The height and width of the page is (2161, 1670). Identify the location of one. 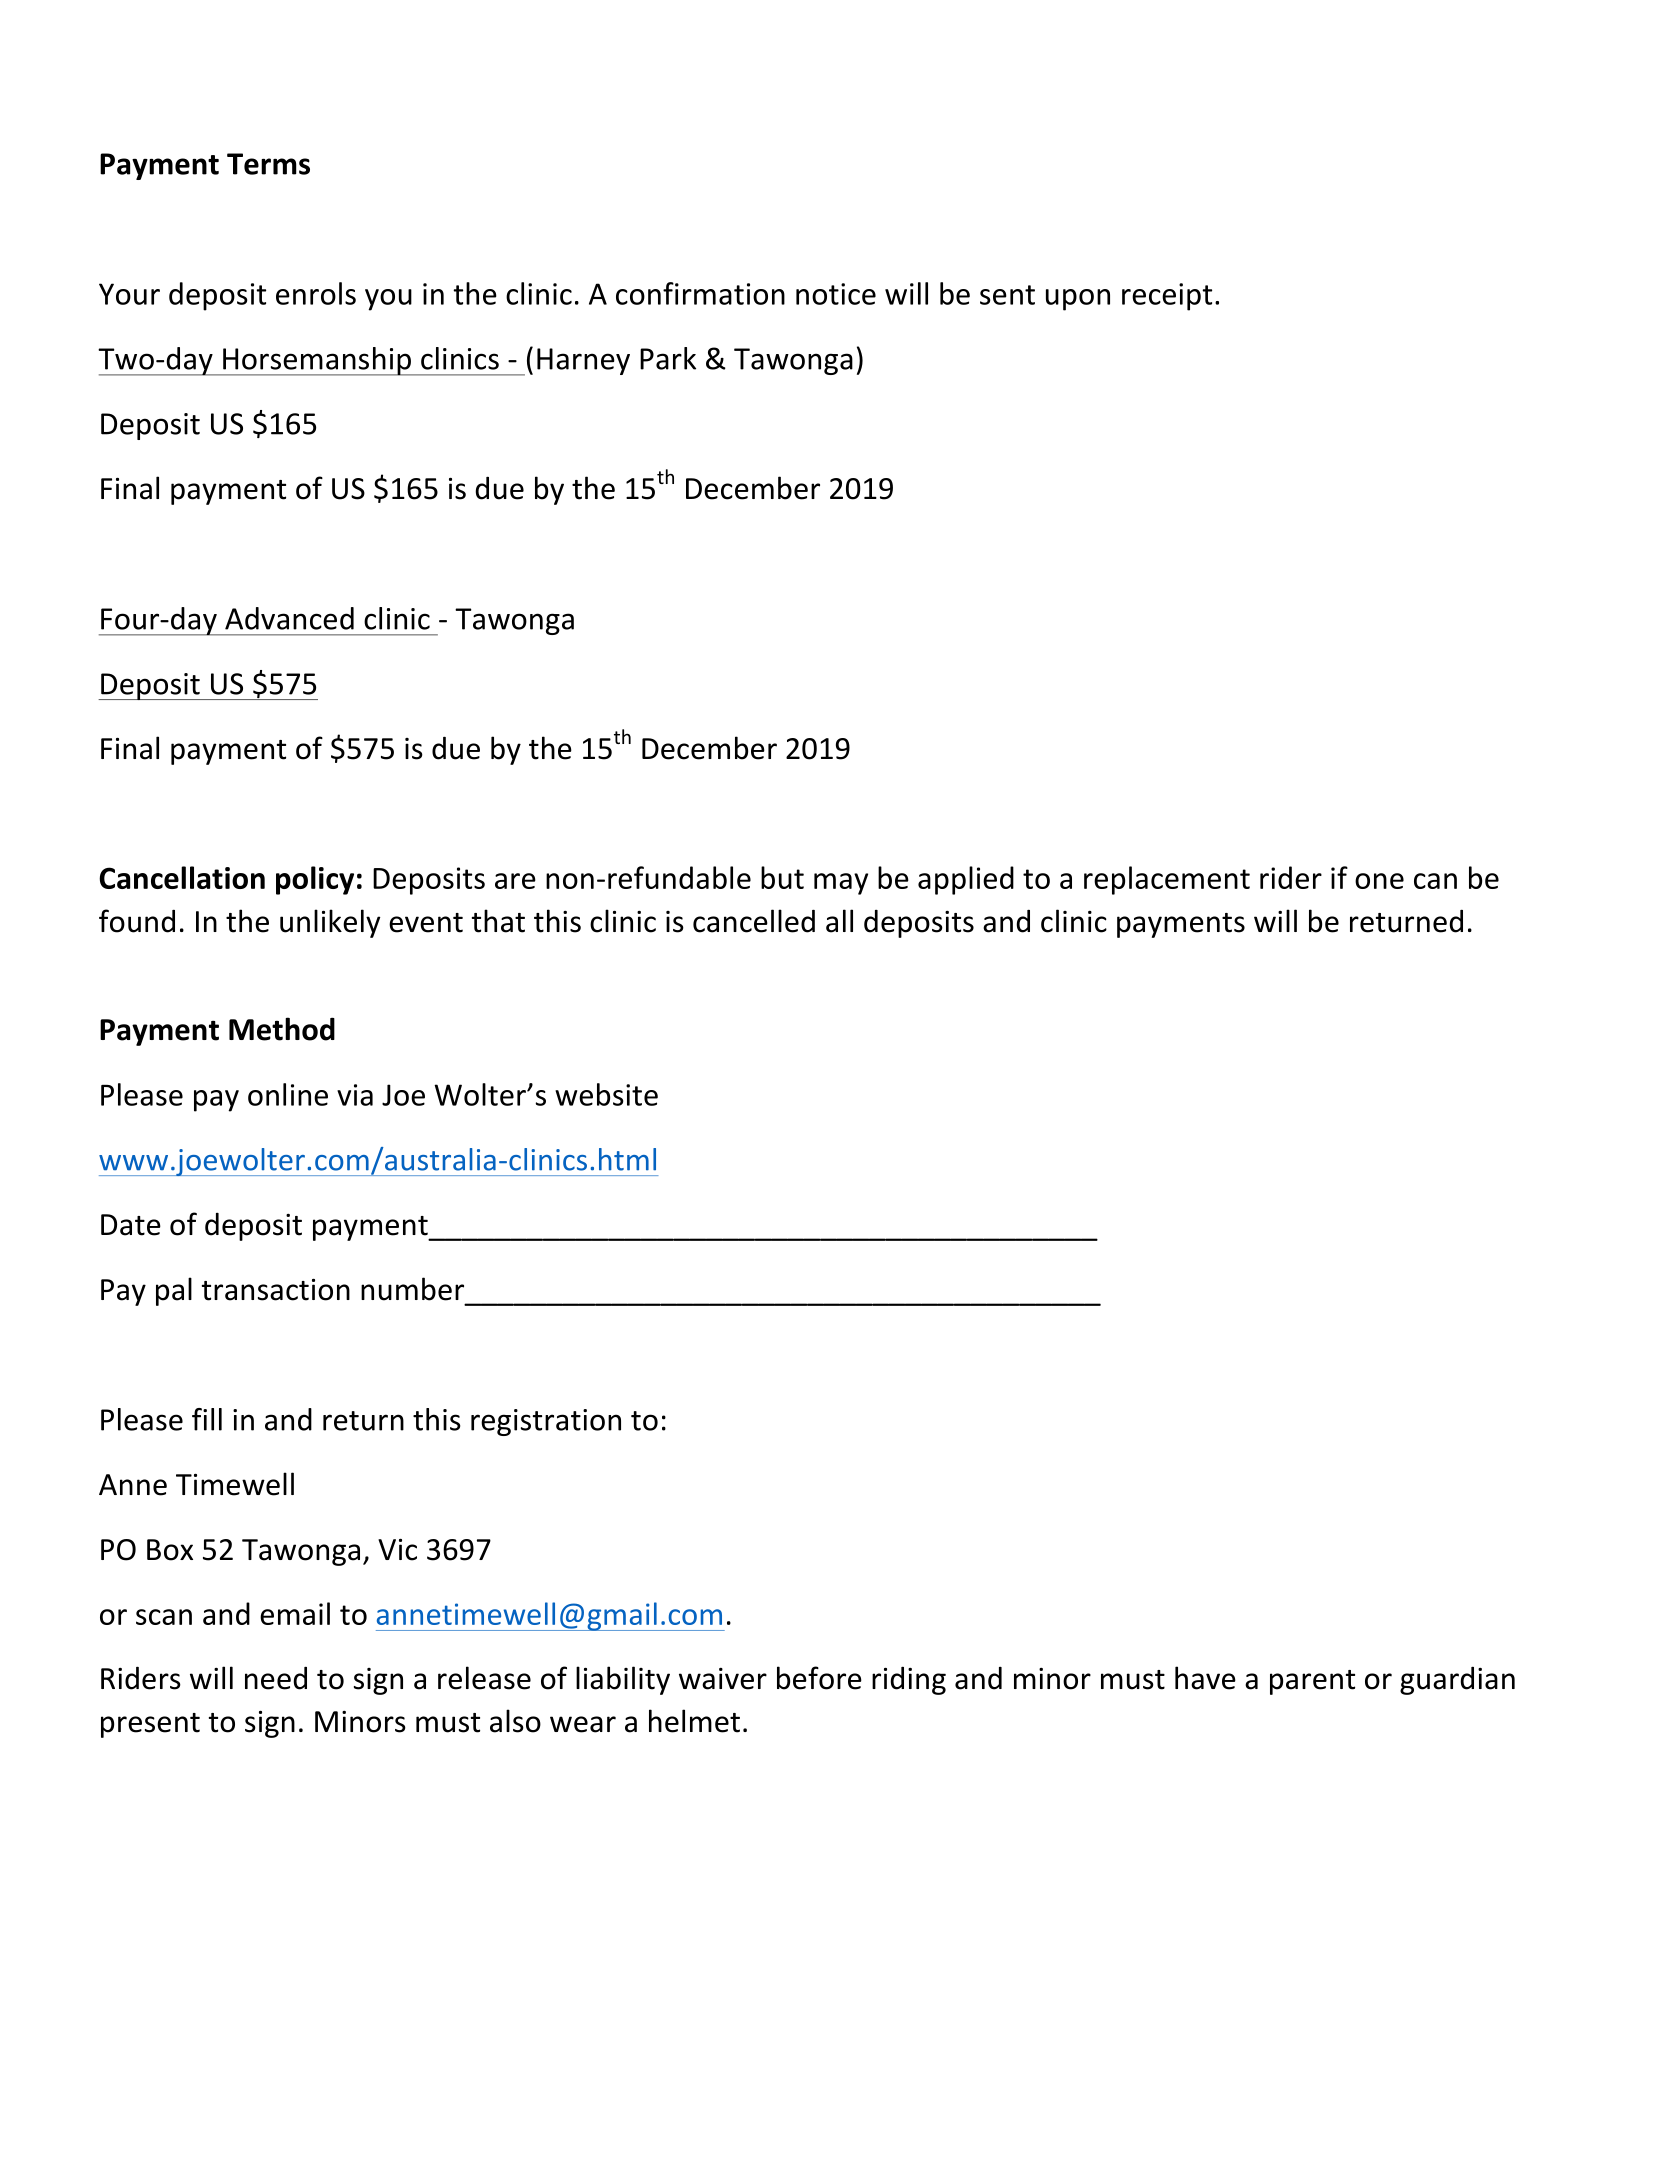
(1379, 881).
